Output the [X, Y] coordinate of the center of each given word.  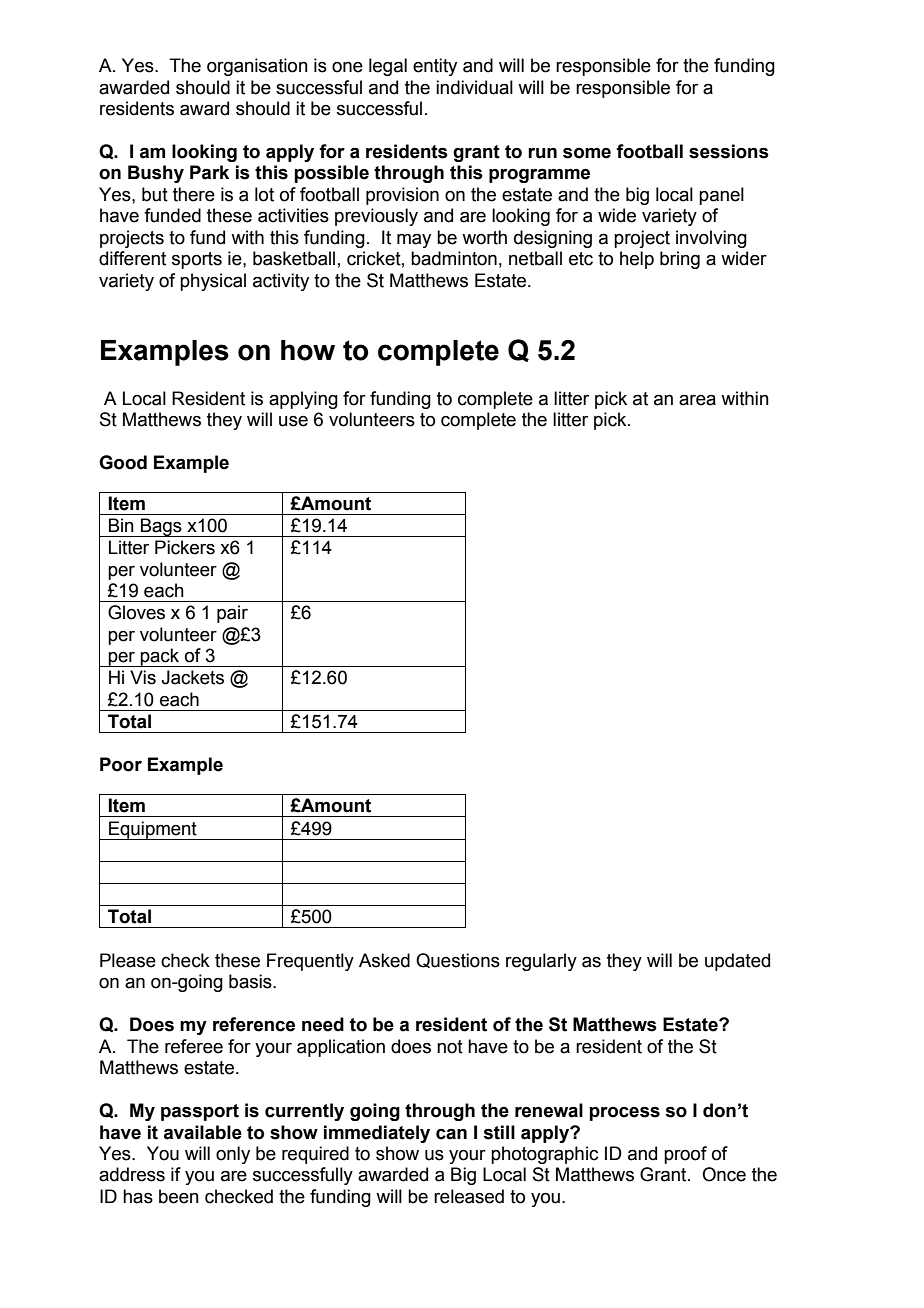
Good [123, 462]
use [293, 421]
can [451, 1134]
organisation [257, 67]
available [203, 1132]
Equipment [153, 830]
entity [435, 67]
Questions [458, 960]
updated [737, 962]
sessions [729, 151]
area [697, 400]
